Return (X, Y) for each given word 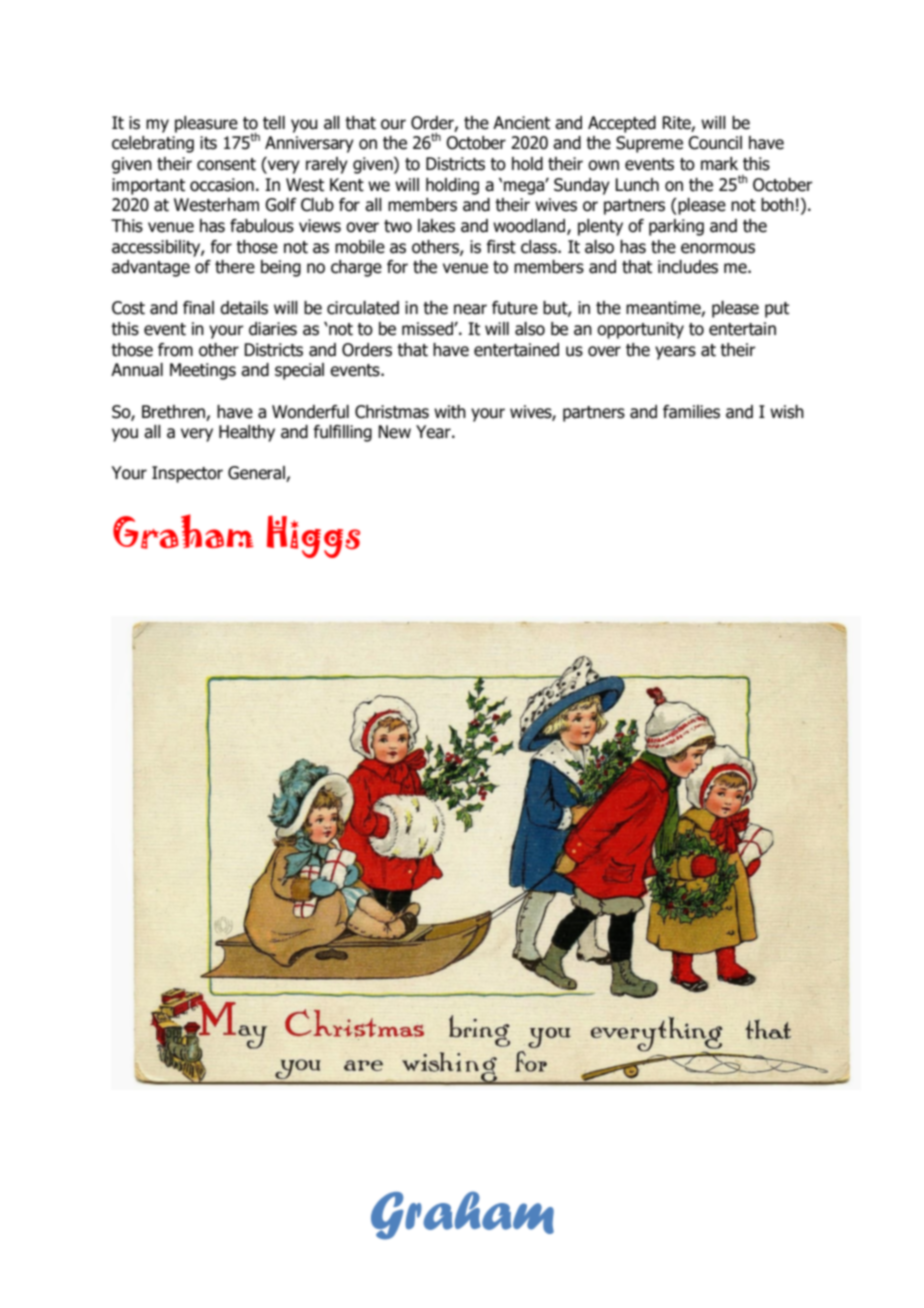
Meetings (203, 371)
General (257, 474)
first (501, 247)
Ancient (521, 123)
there (235, 267)
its (208, 143)
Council (715, 143)
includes (688, 267)
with (450, 412)
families (691, 412)
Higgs (313, 536)
